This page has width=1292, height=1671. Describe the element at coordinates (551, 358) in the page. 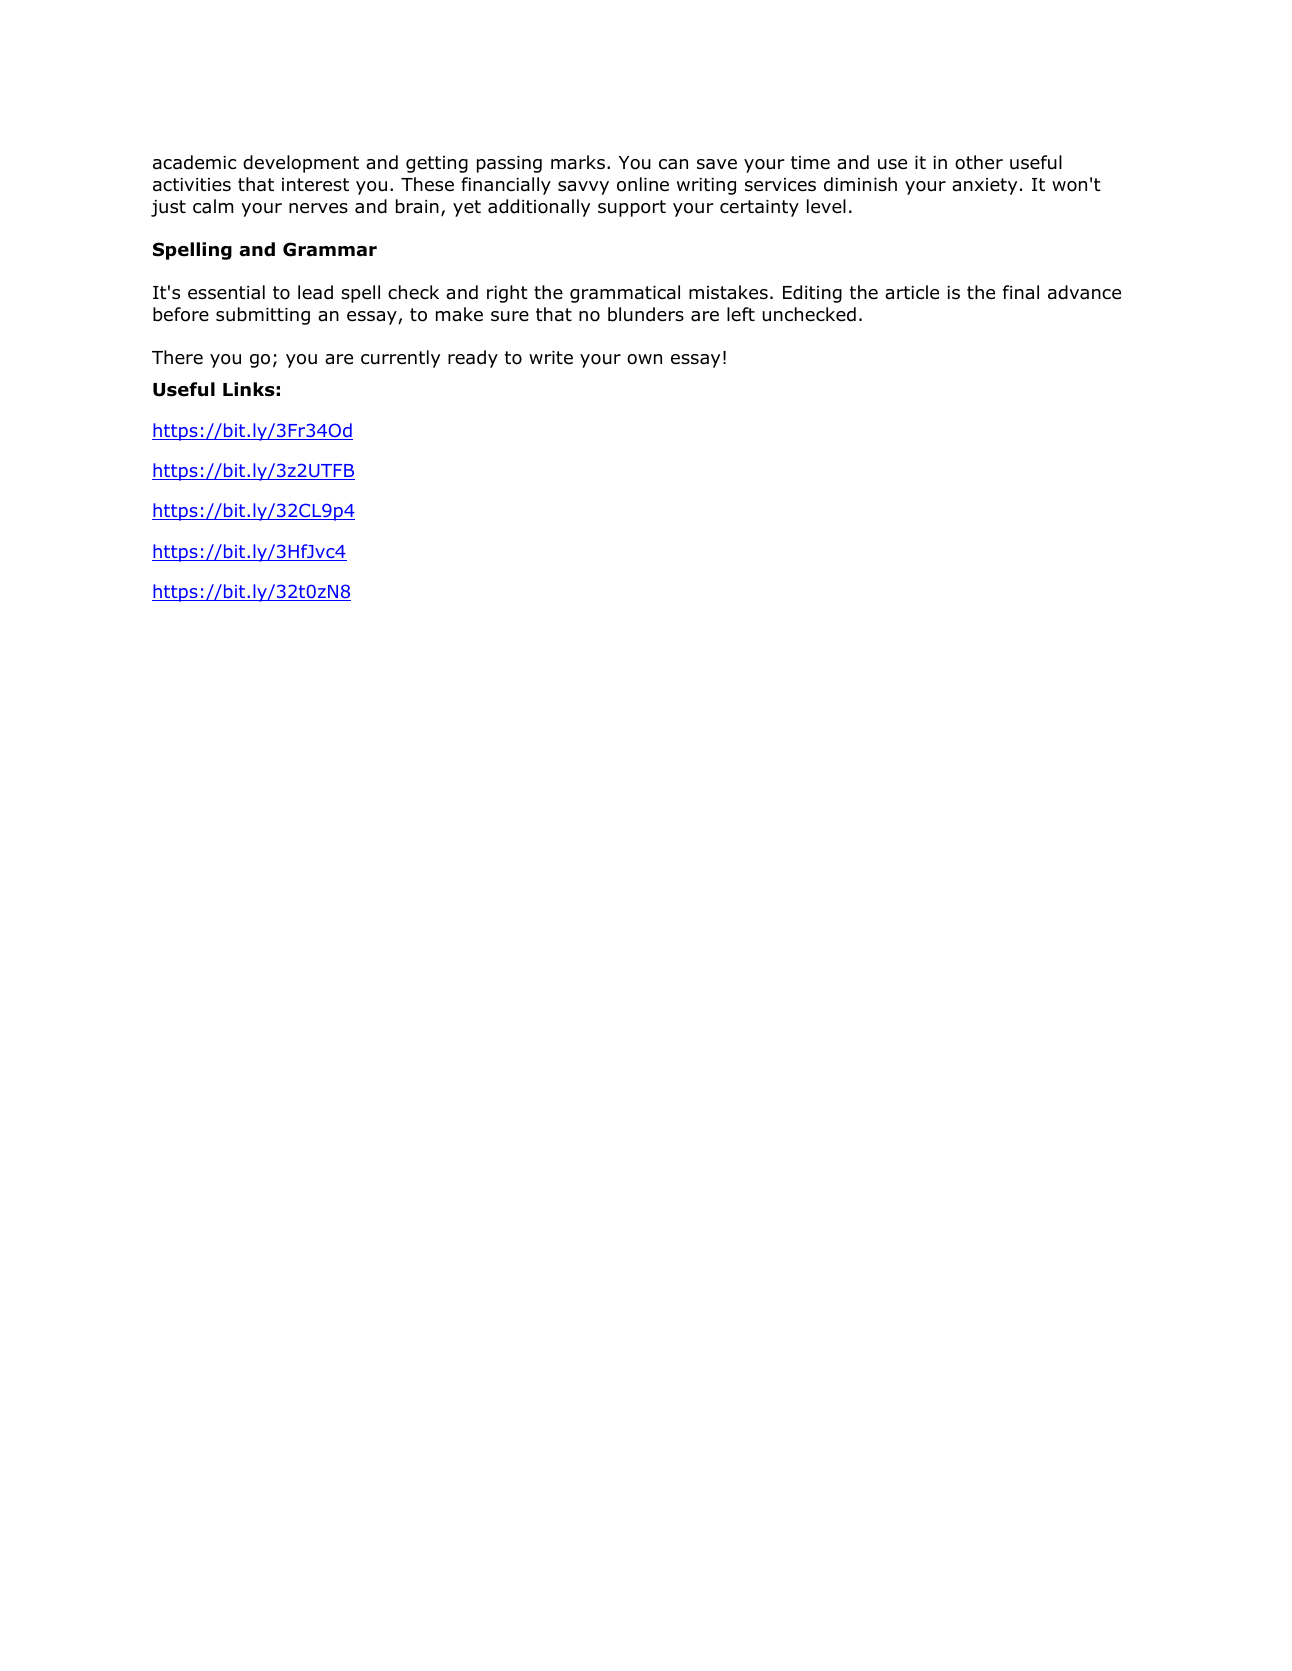

I see `write` at that location.
